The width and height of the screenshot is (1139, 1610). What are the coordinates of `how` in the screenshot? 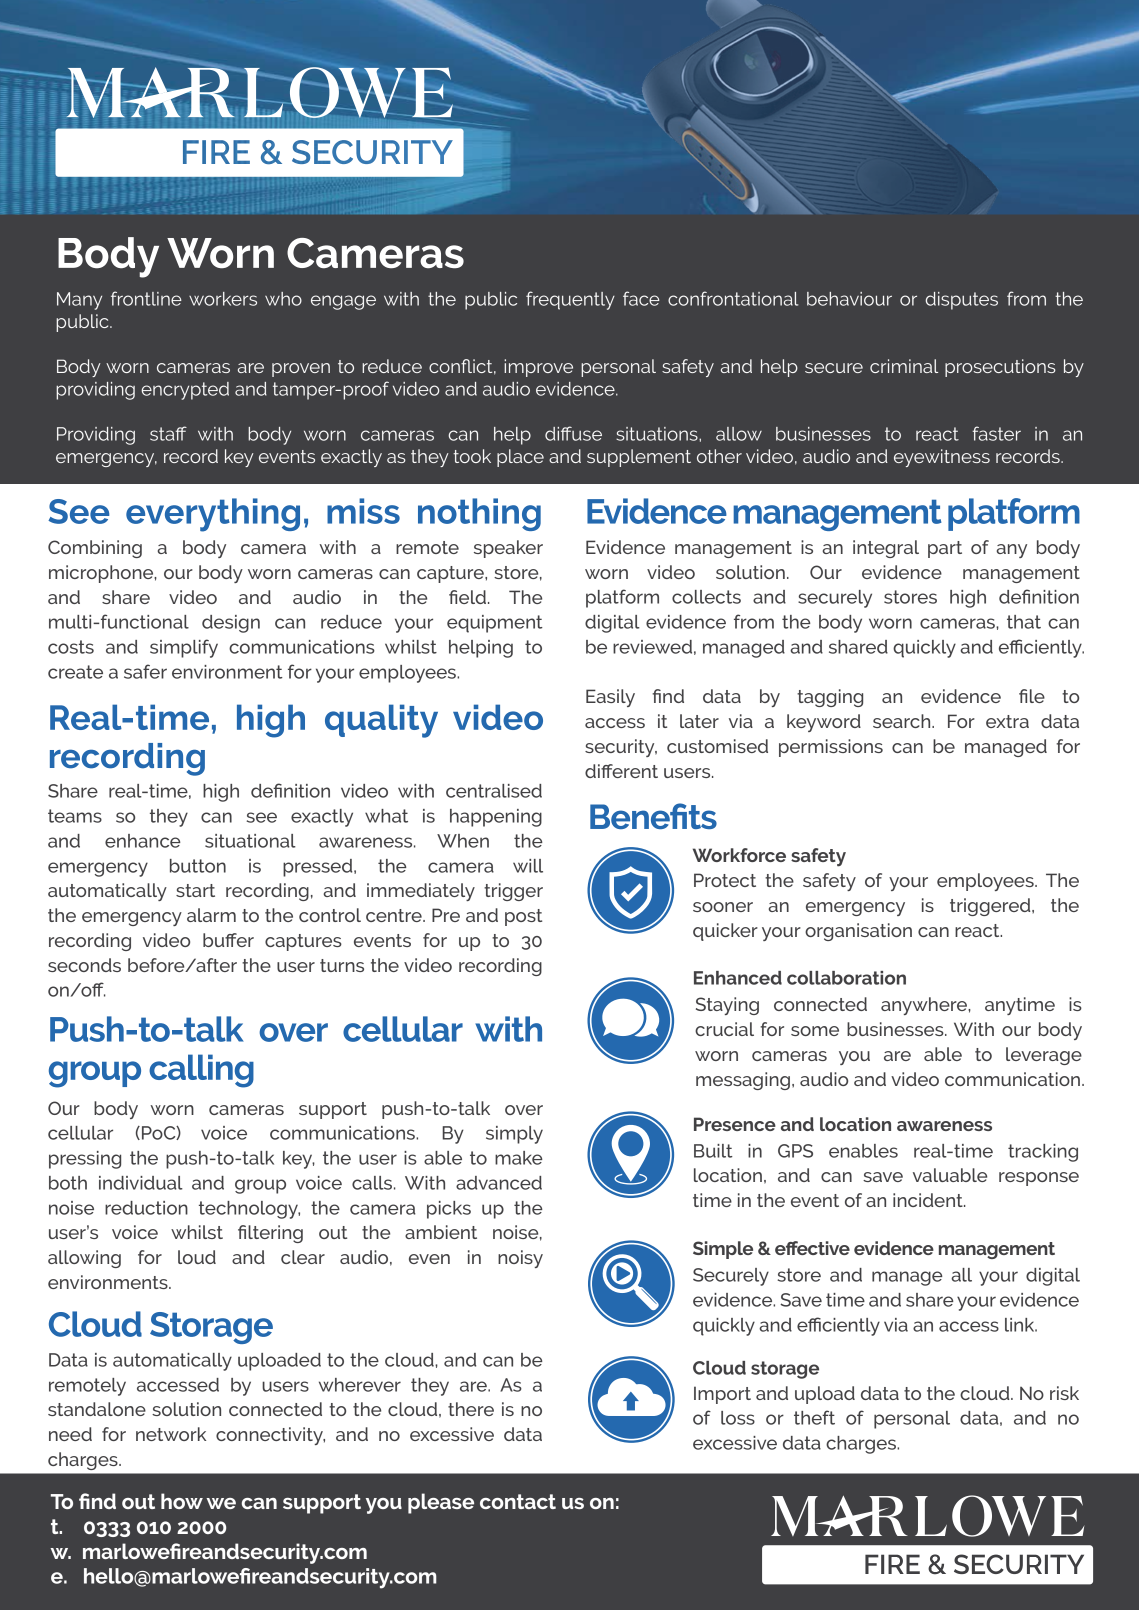 It's located at (182, 1501).
